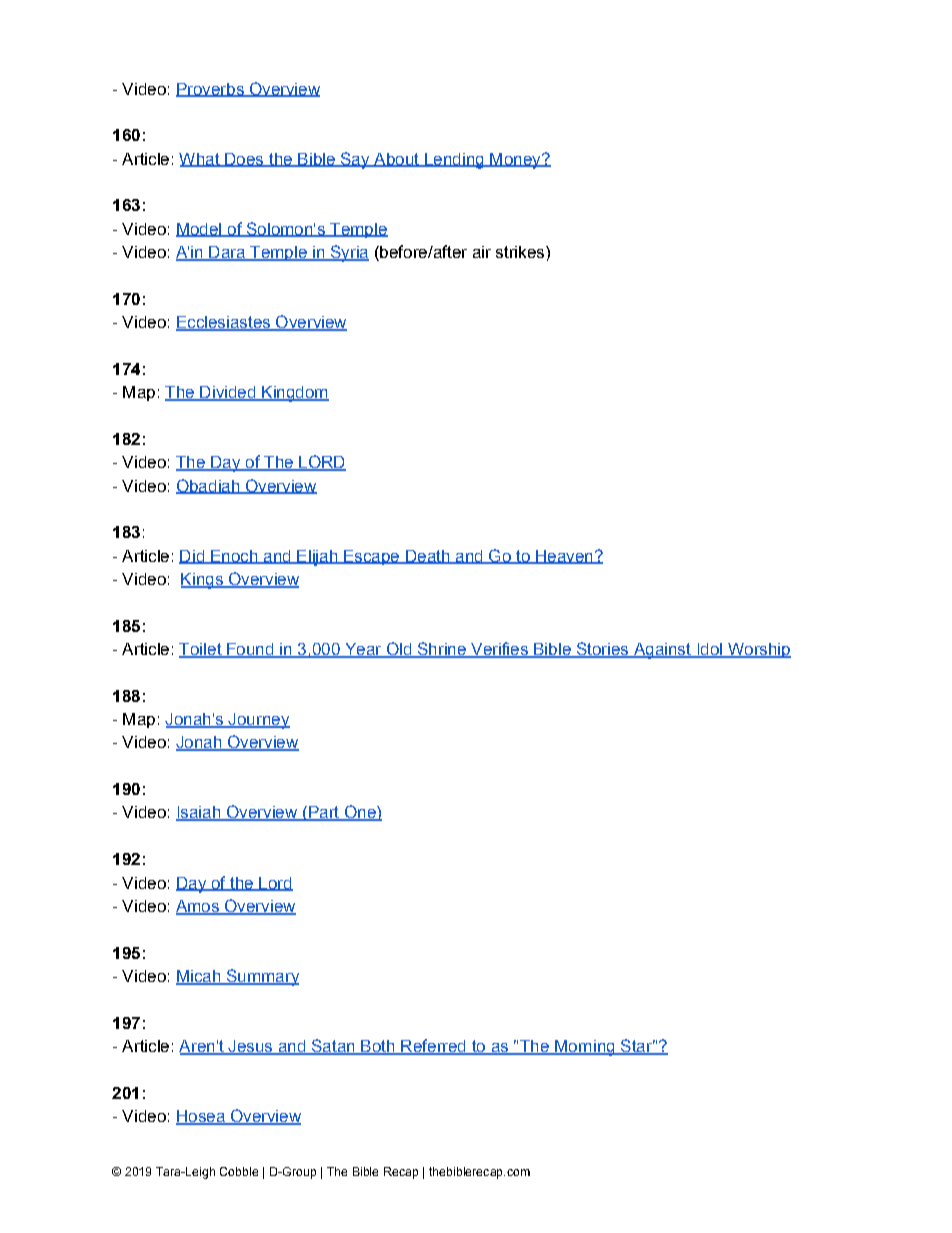 The width and height of the document is (952, 1233). Describe the element at coordinates (585, 1048) in the document. I see `Morning` at that location.
